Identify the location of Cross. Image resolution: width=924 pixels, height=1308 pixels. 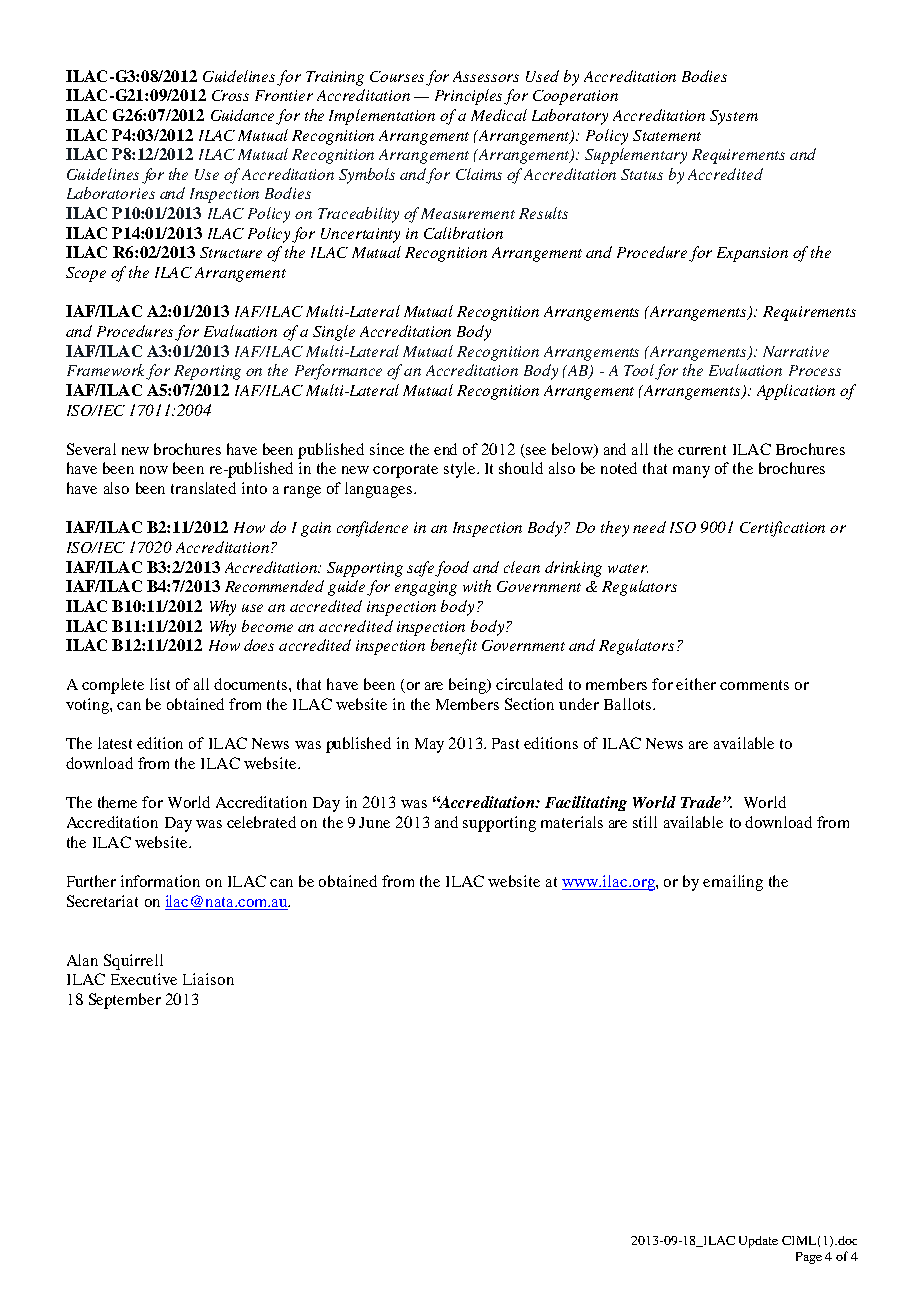
(230, 95).
